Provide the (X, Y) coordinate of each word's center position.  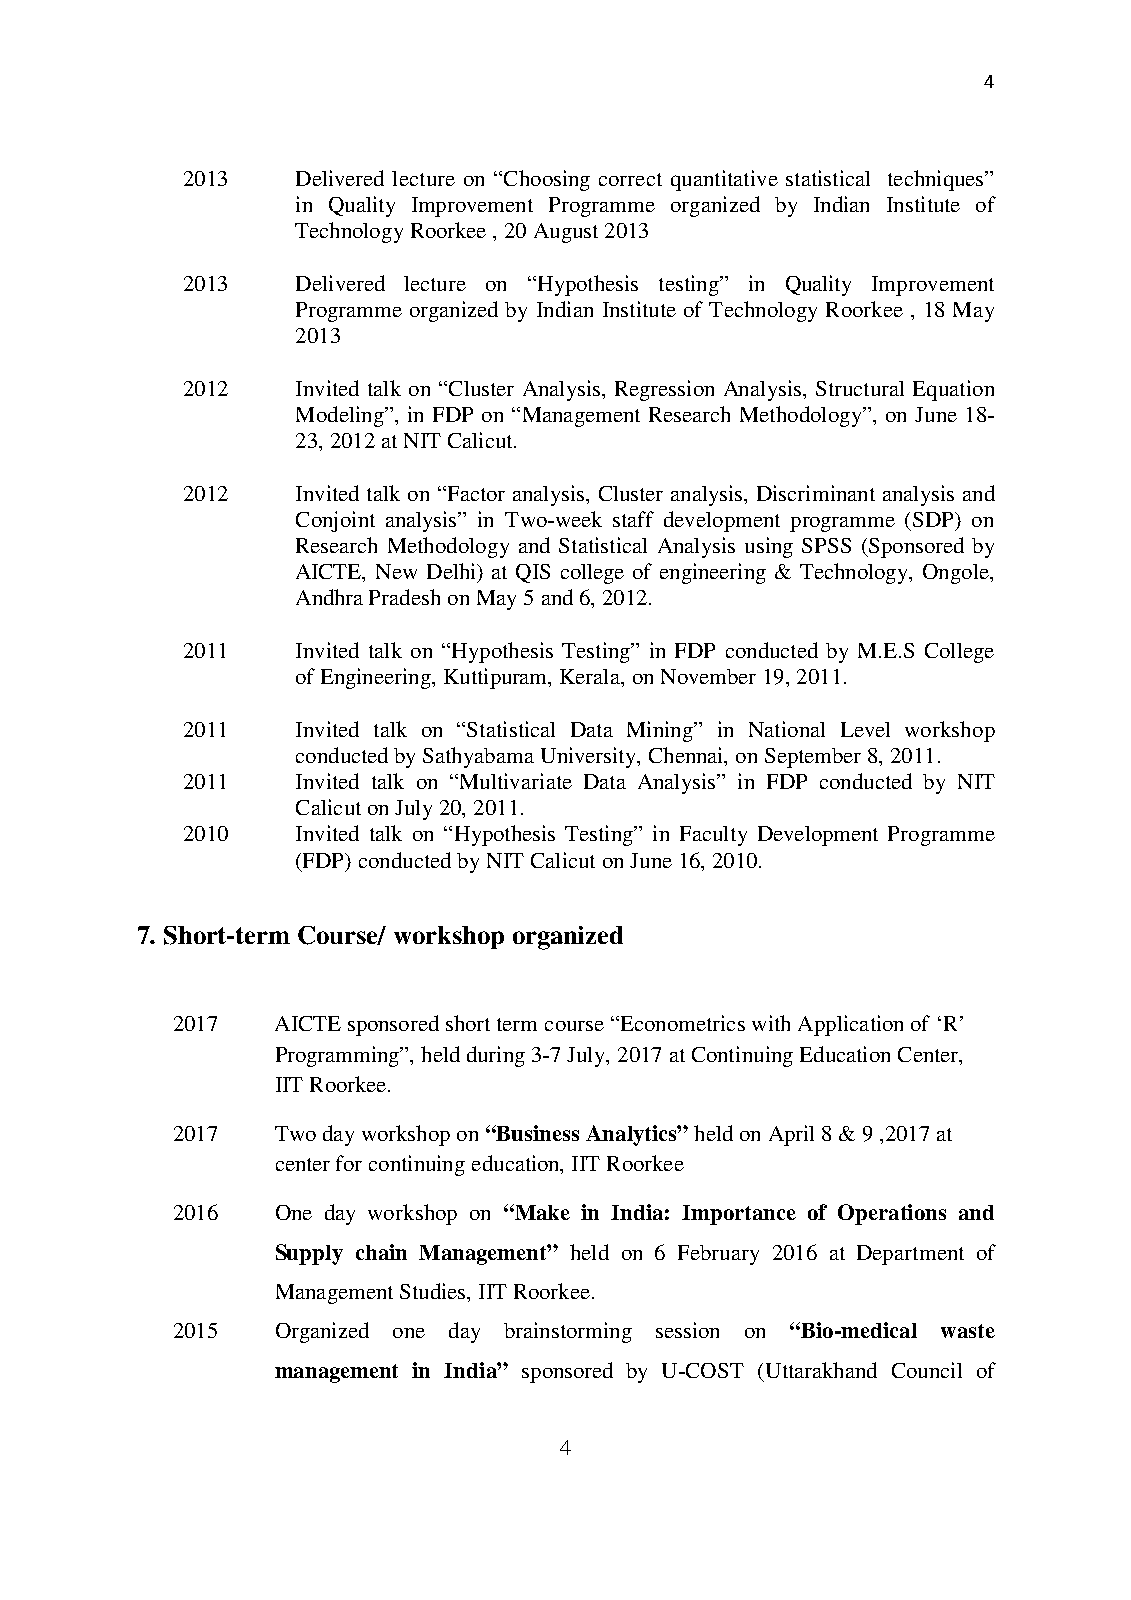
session (687, 1330)
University (590, 757)
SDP (935, 521)
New (396, 571)
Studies (434, 1291)
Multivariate (514, 781)
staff (633, 519)
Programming (339, 1056)
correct (630, 179)
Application (850, 1025)
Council (927, 1370)
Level (865, 729)
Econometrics (681, 1023)
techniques (937, 180)
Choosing (547, 180)
